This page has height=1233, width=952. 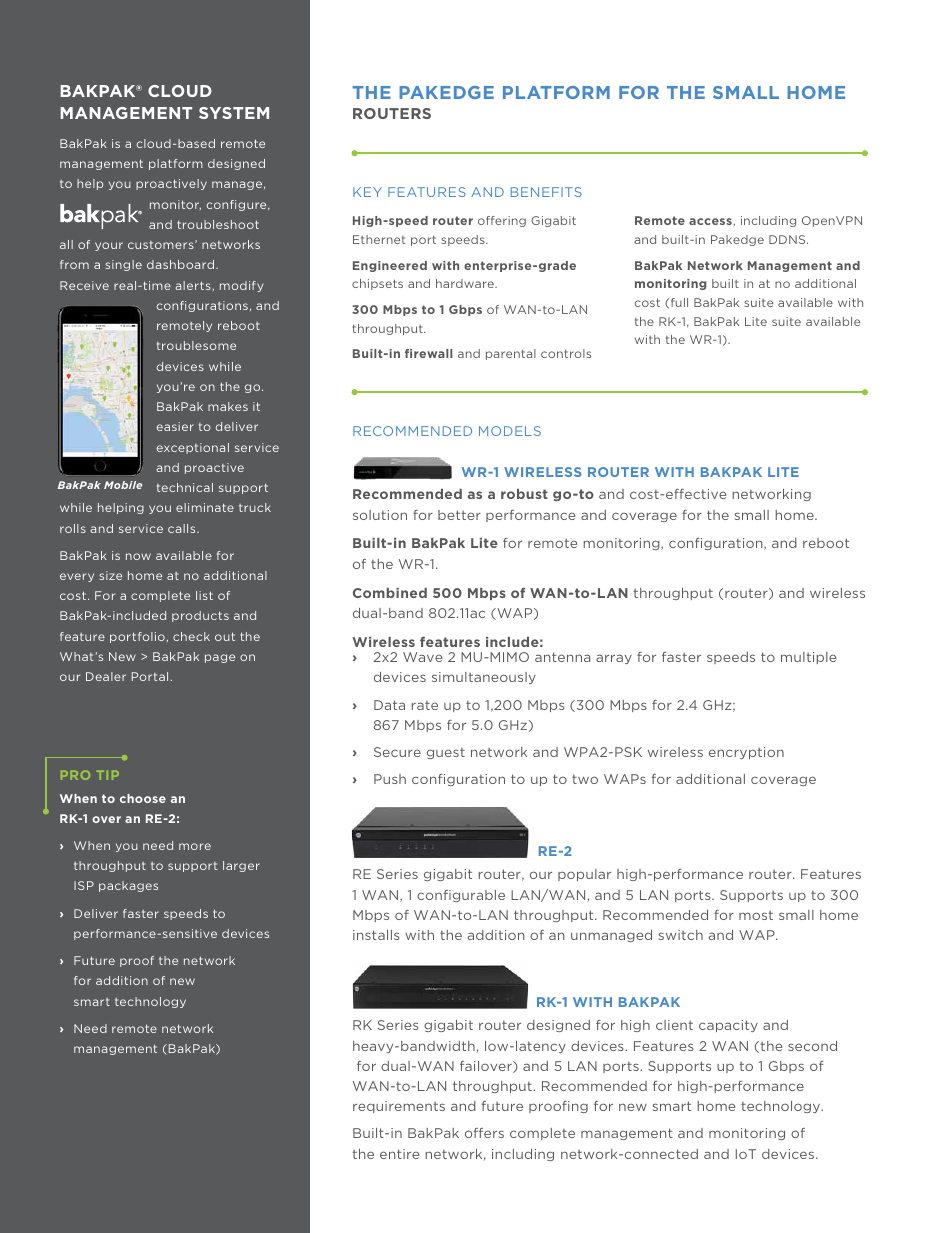 I want to click on SYSTEM, so click(x=234, y=113).
